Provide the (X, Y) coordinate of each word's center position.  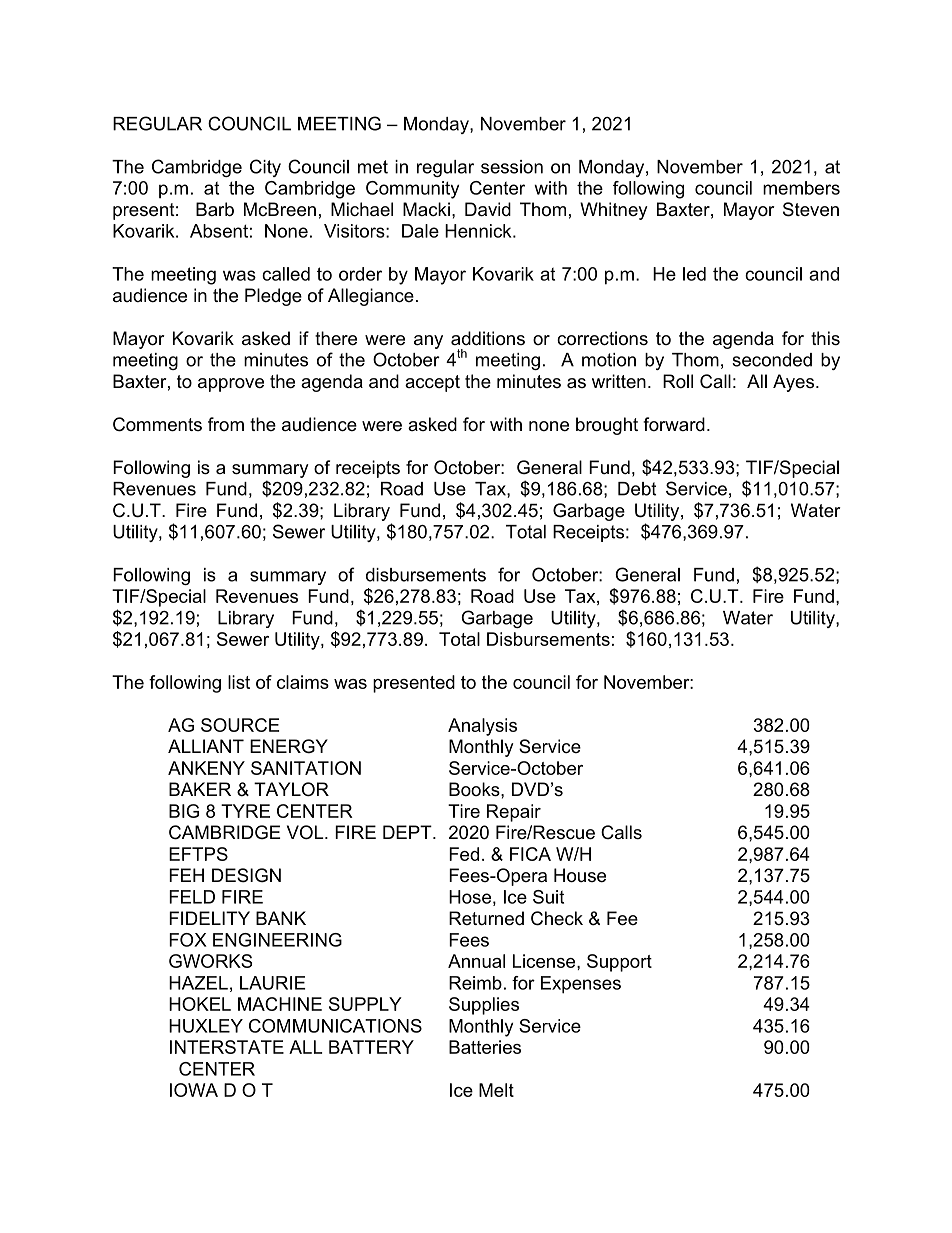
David (488, 209)
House (580, 875)
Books (475, 789)
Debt (637, 489)
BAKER (200, 789)
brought (607, 426)
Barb (215, 209)
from (226, 424)
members (801, 188)
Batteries (485, 1047)
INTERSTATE (227, 1047)
